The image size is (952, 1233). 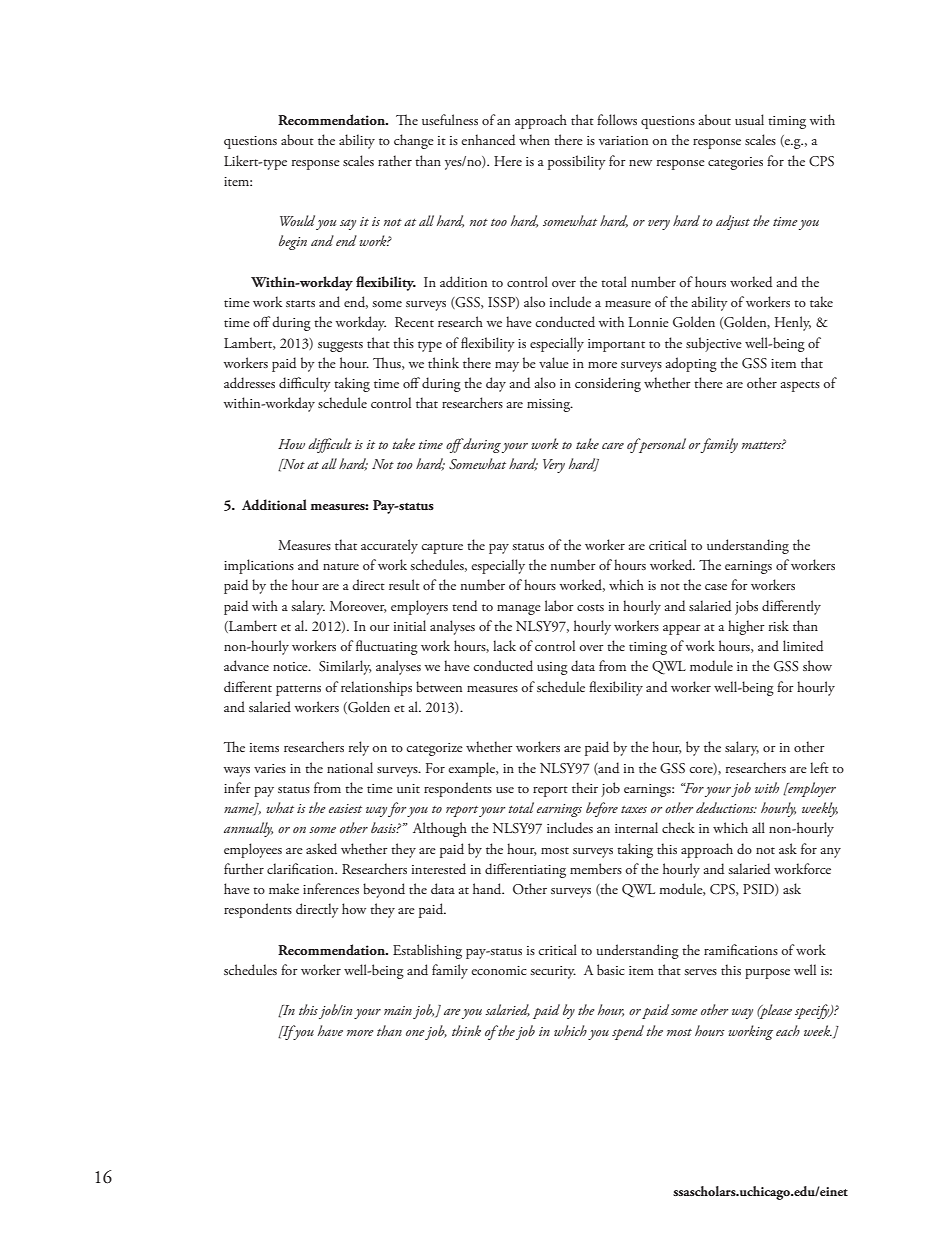 What do you see at coordinates (395, 160) in the page?
I see `rather` at bounding box center [395, 160].
